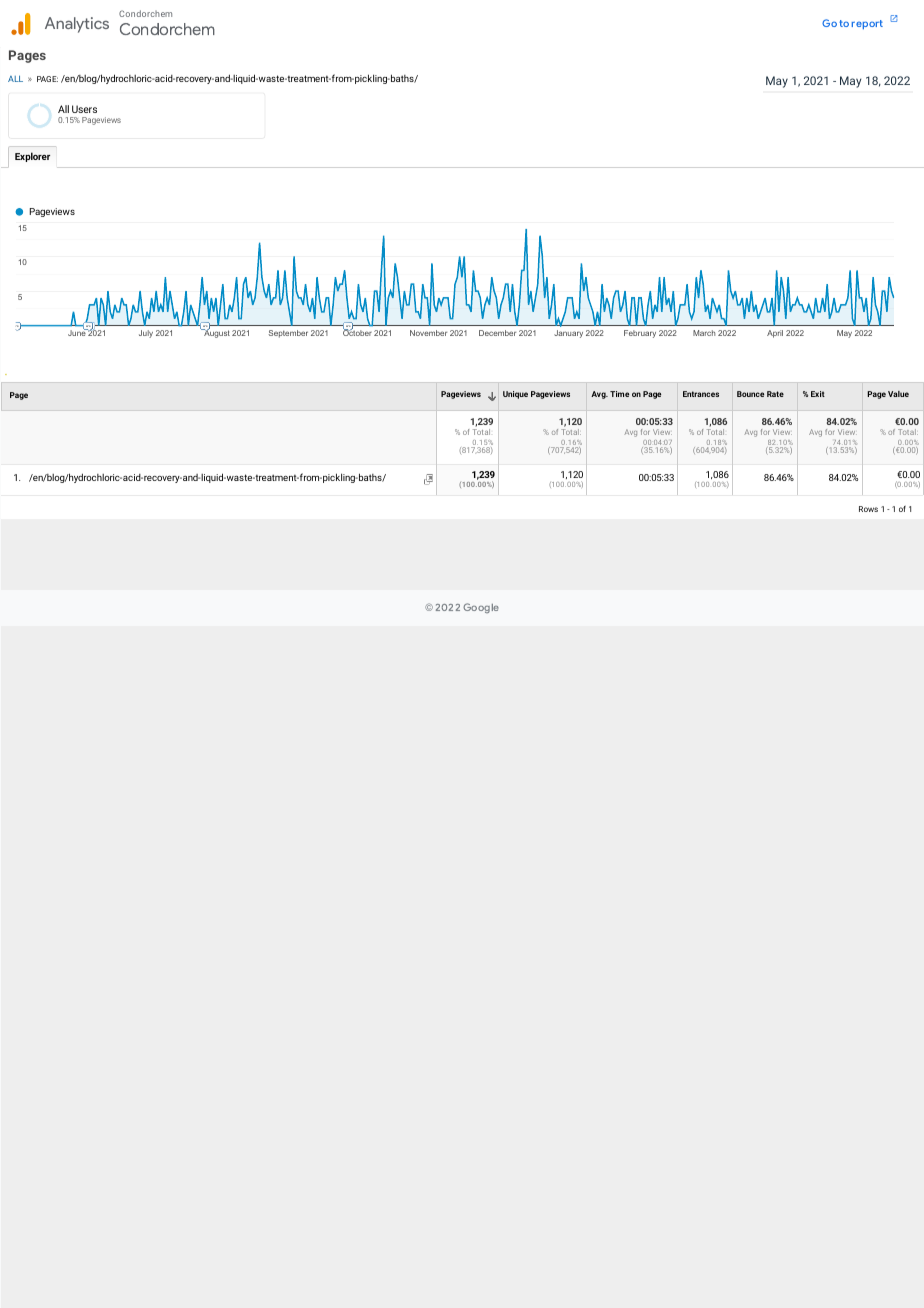 The image size is (924, 1308). Describe the element at coordinates (775, 394) in the page. I see `Rate` at that location.
